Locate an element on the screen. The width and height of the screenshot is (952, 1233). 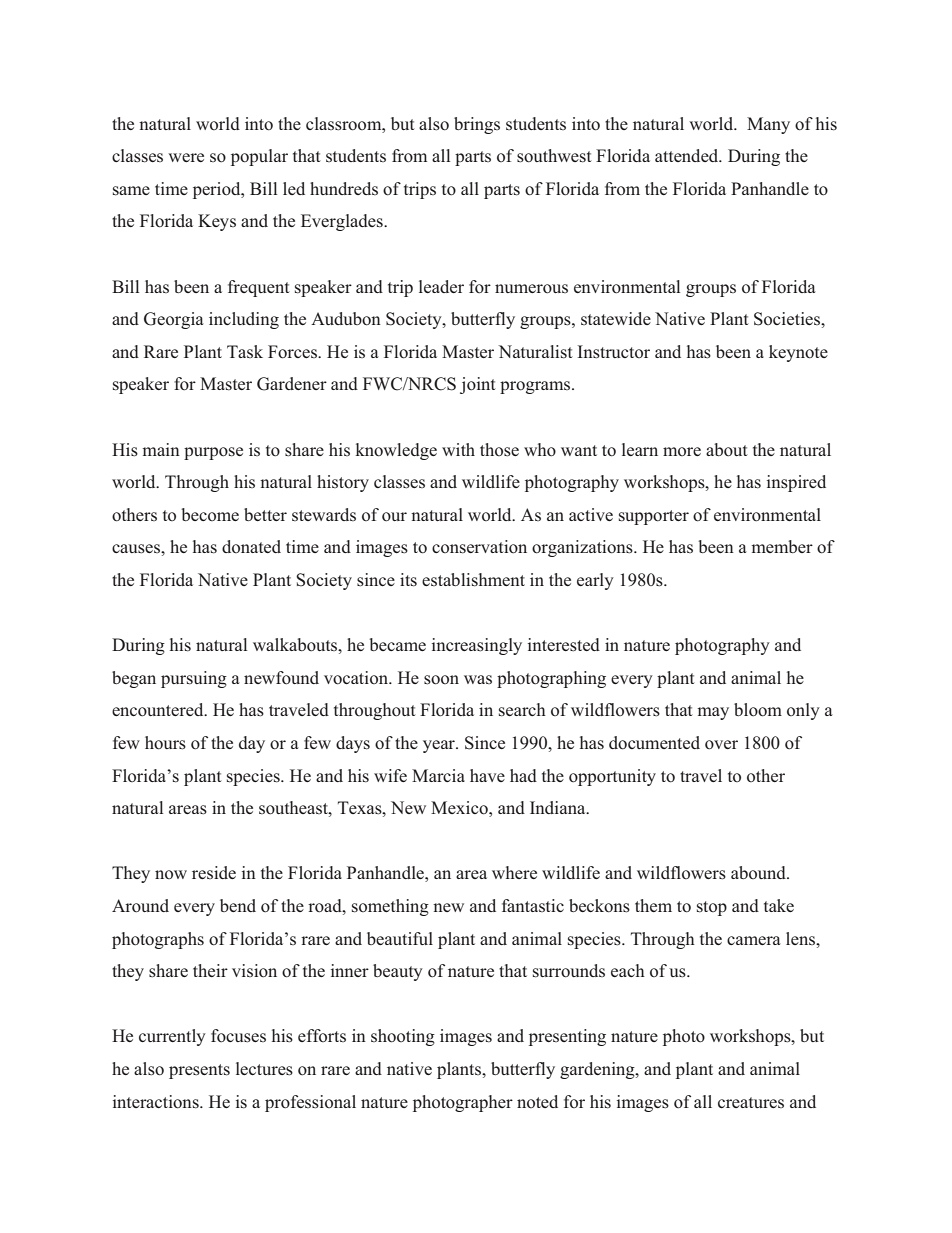
pursuing is located at coordinates (194, 679).
